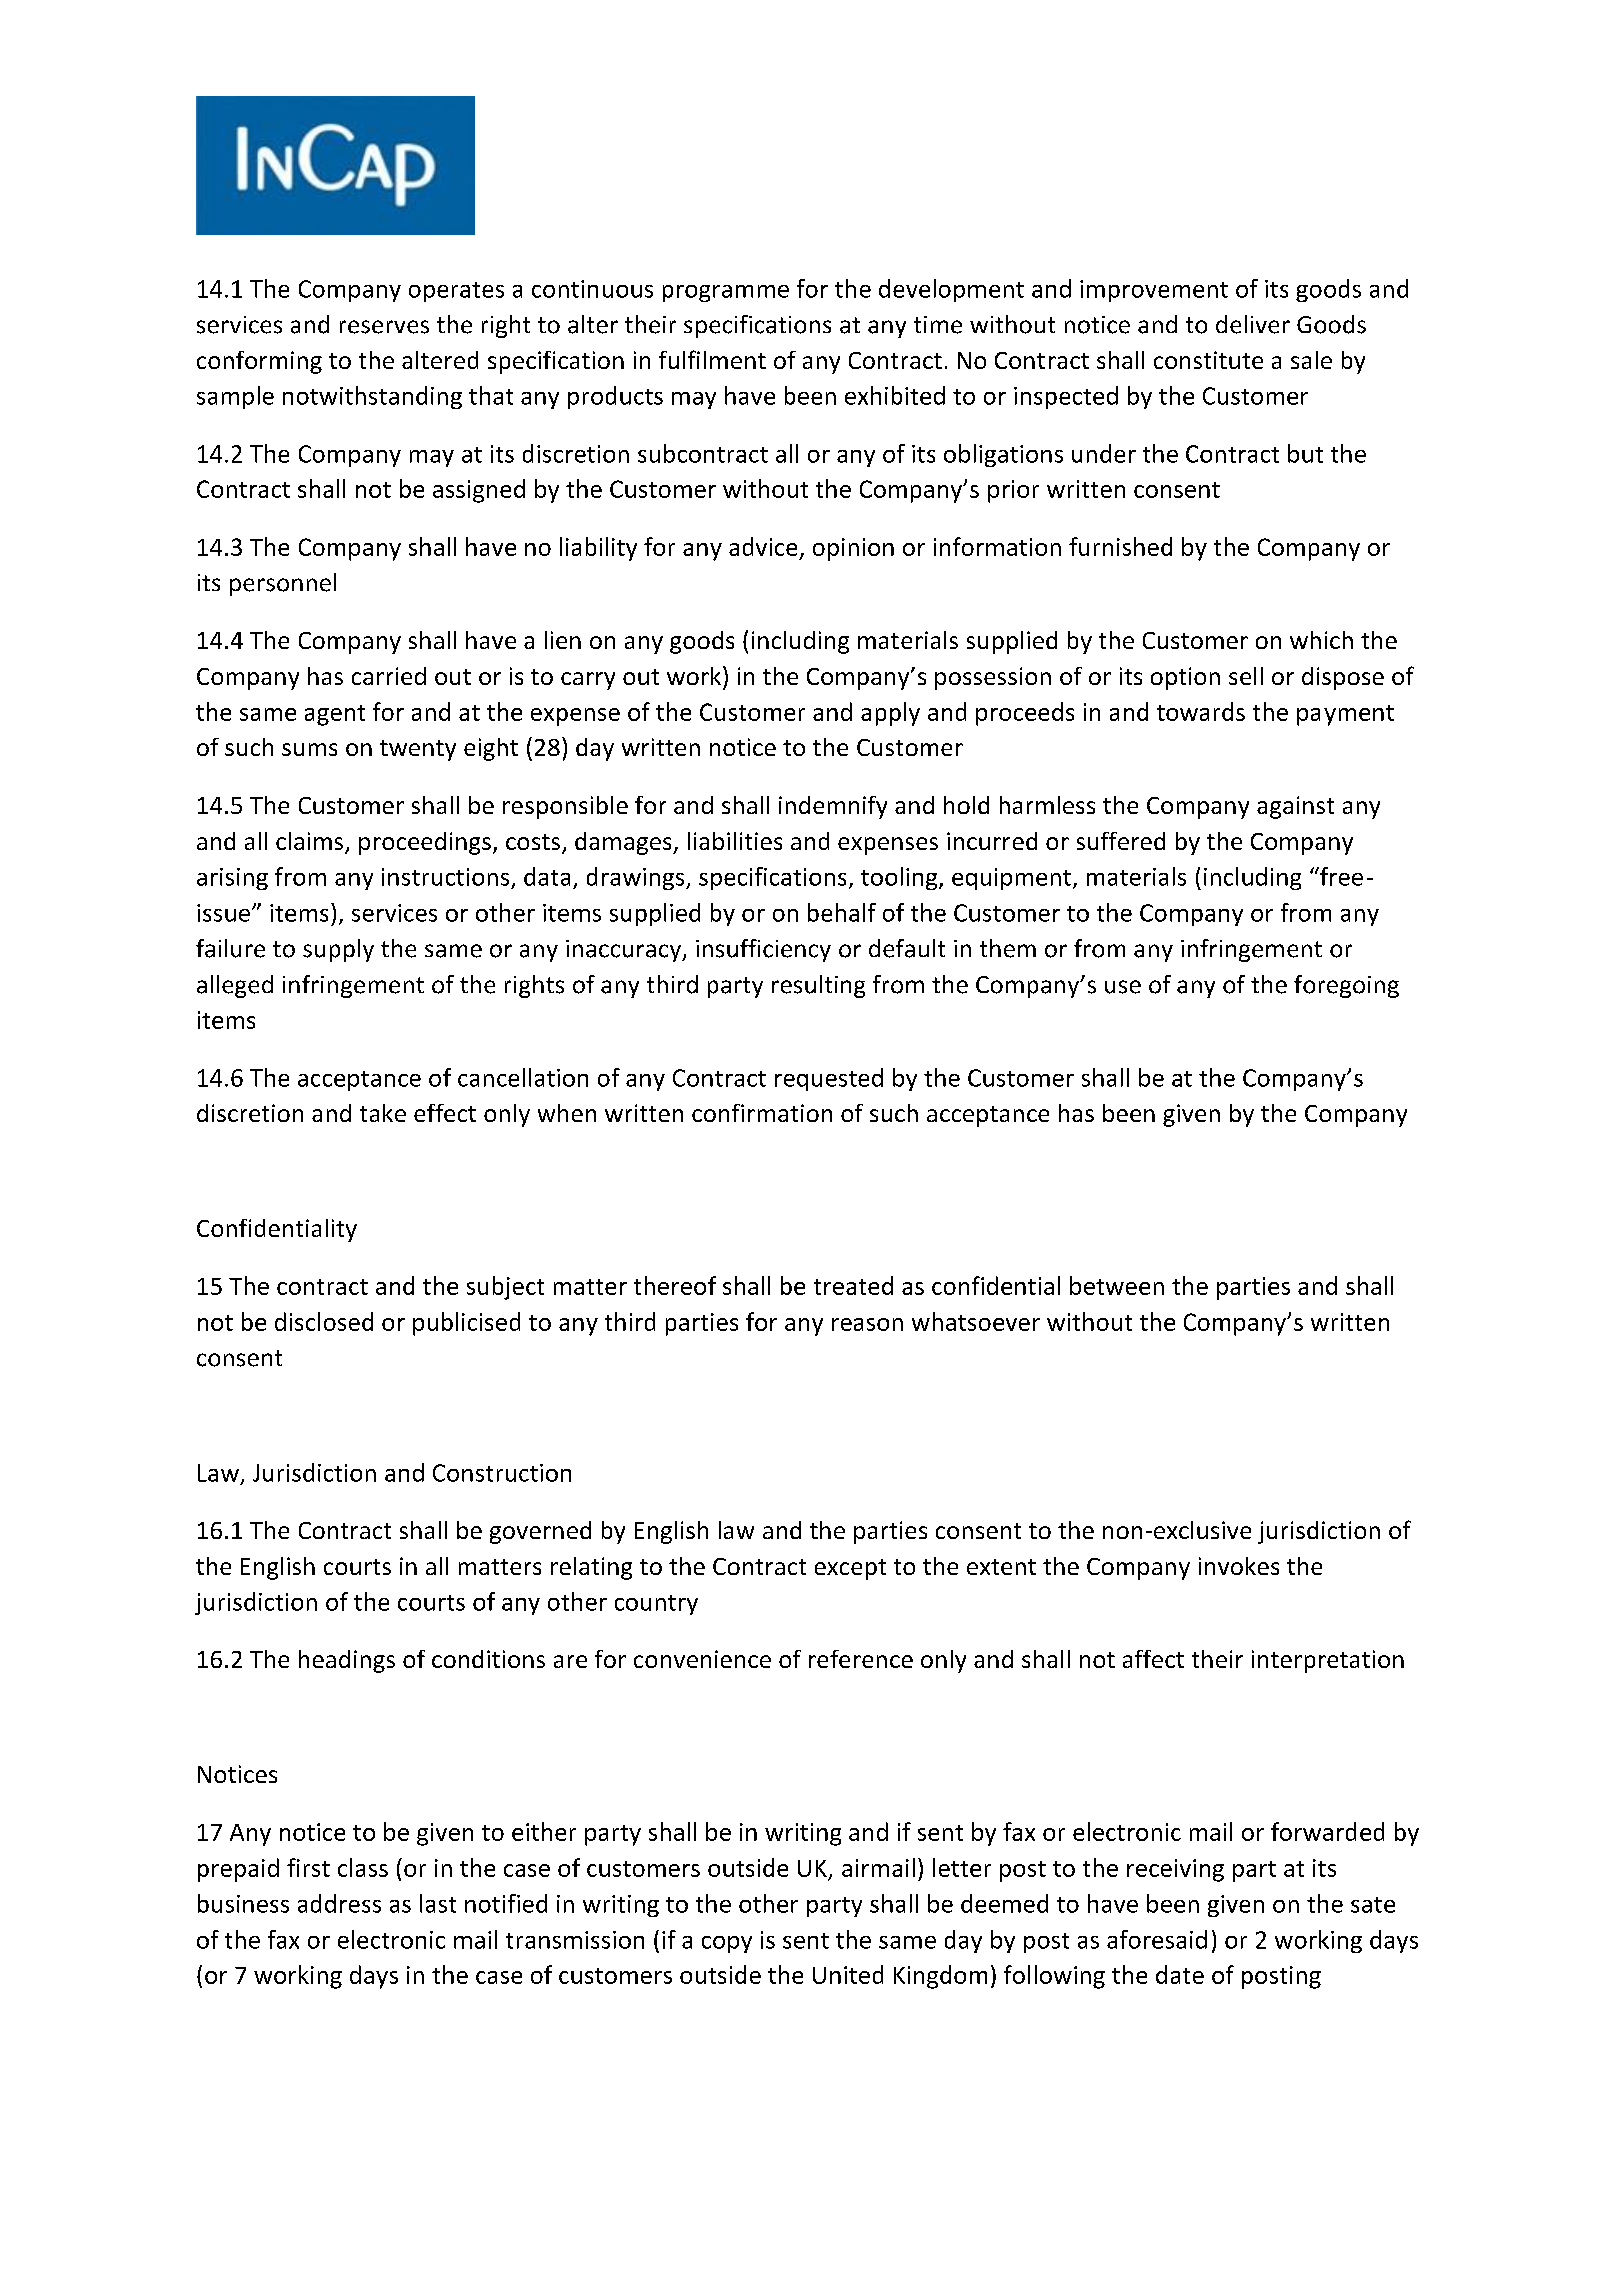 The image size is (1618, 2288). Describe the element at coordinates (712, 359) in the screenshot. I see `fulfilment` at that location.
